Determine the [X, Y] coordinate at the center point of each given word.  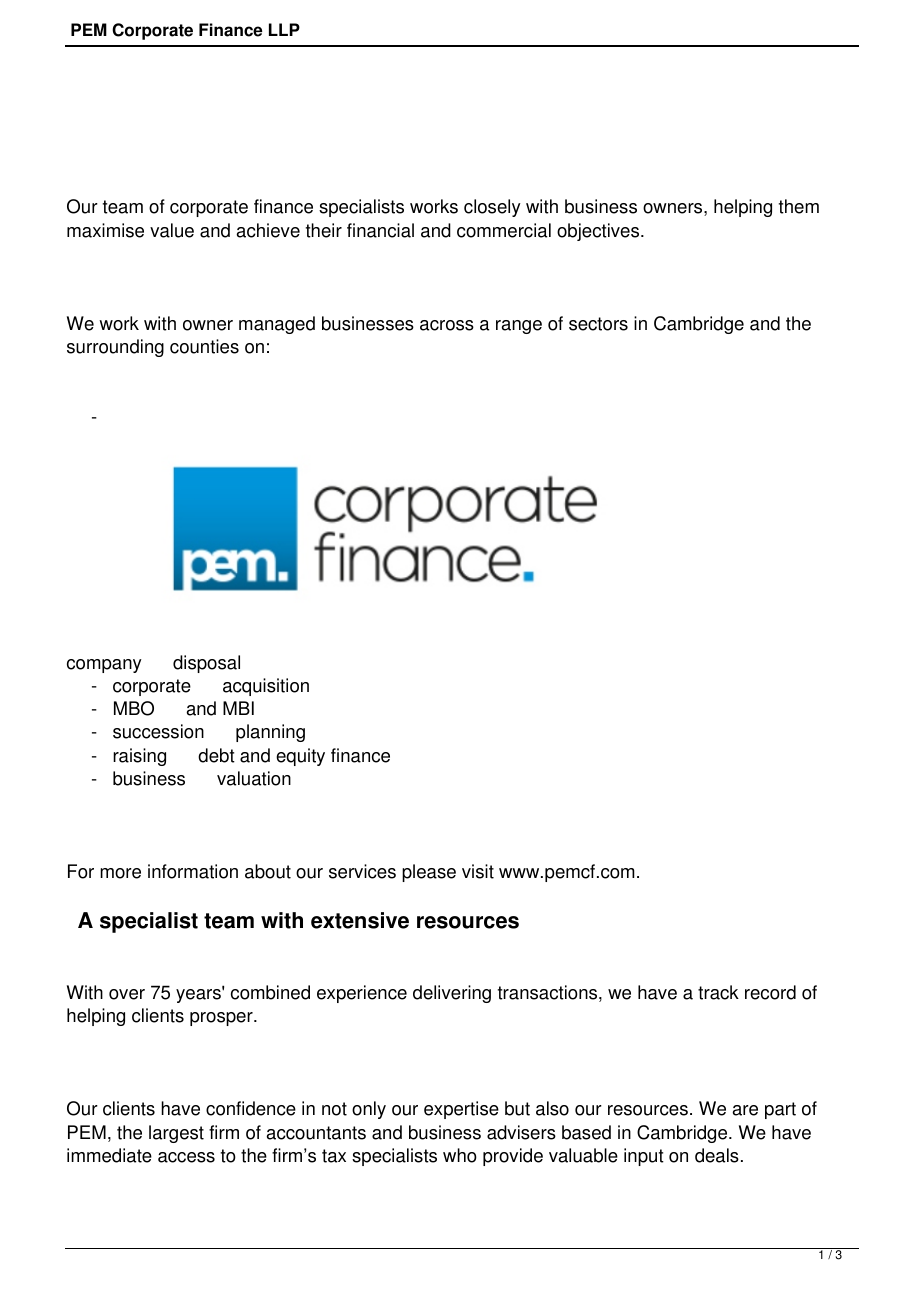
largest [176, 1134]
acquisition [266, 687]
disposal [206, 664]
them [799, 206]
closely [492, 208]
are [745, 1110]
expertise [461, 1110]
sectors [598, 324]
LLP [284, 29]
